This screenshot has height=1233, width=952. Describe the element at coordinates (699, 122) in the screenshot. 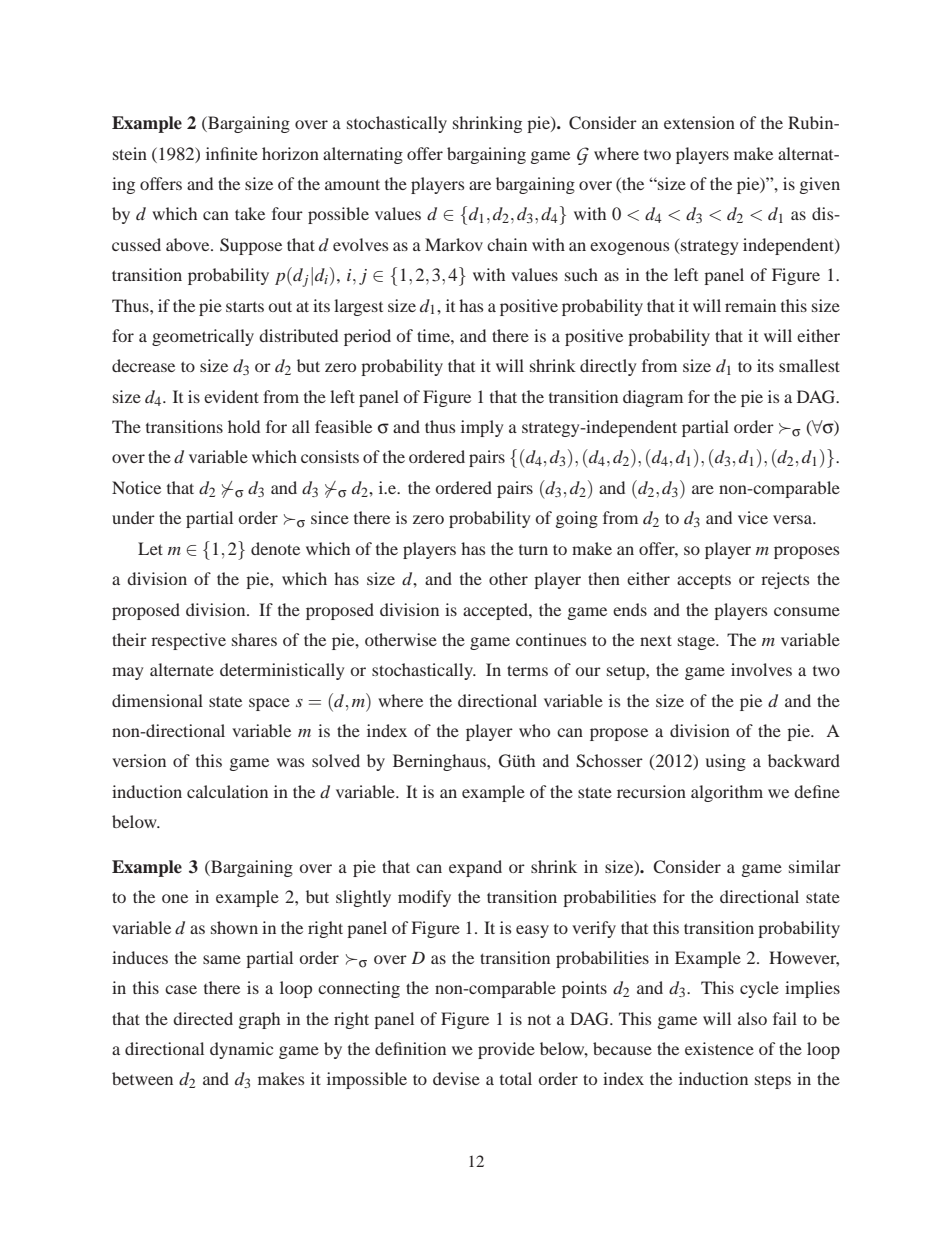

I see `extension` at that location.
